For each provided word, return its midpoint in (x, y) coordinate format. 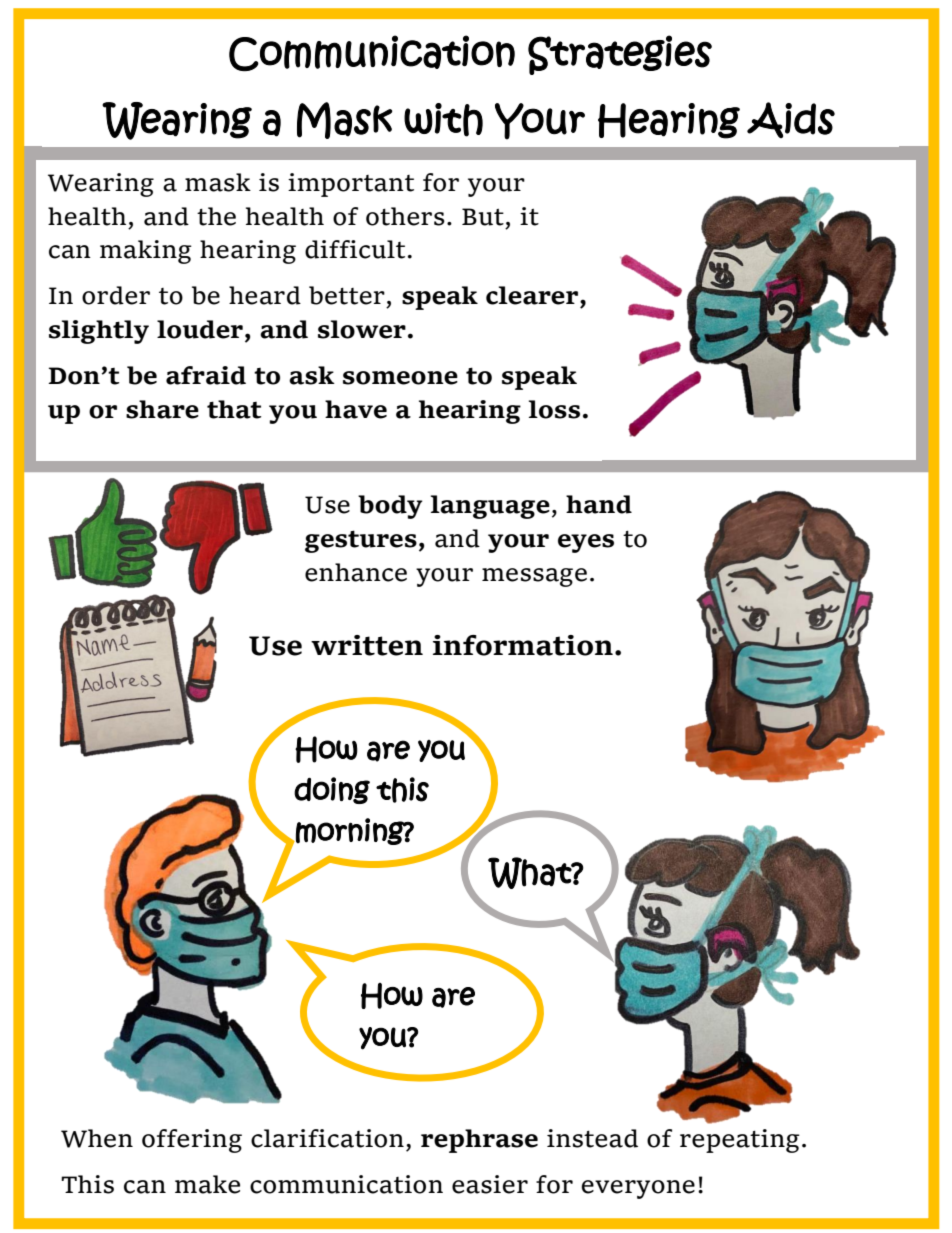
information (523, 645)
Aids (791, 120)
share (162, 409)
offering (192, 1141)
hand (599, 504)
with (443, 120)
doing (332, 790)
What (530, 873)
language (490, 507)
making (146, 252)
